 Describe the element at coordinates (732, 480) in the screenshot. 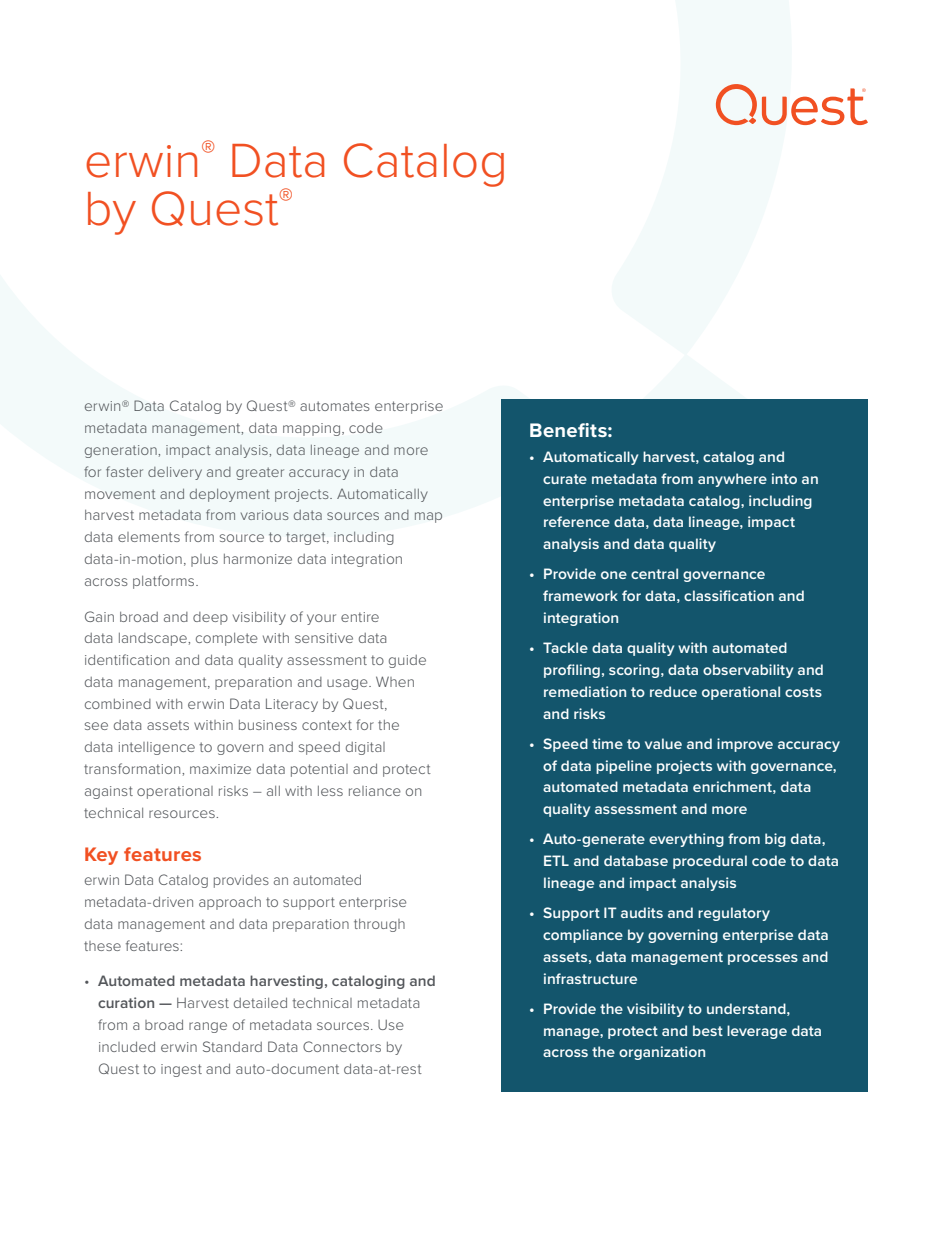

I see `anywhere` at that location.
